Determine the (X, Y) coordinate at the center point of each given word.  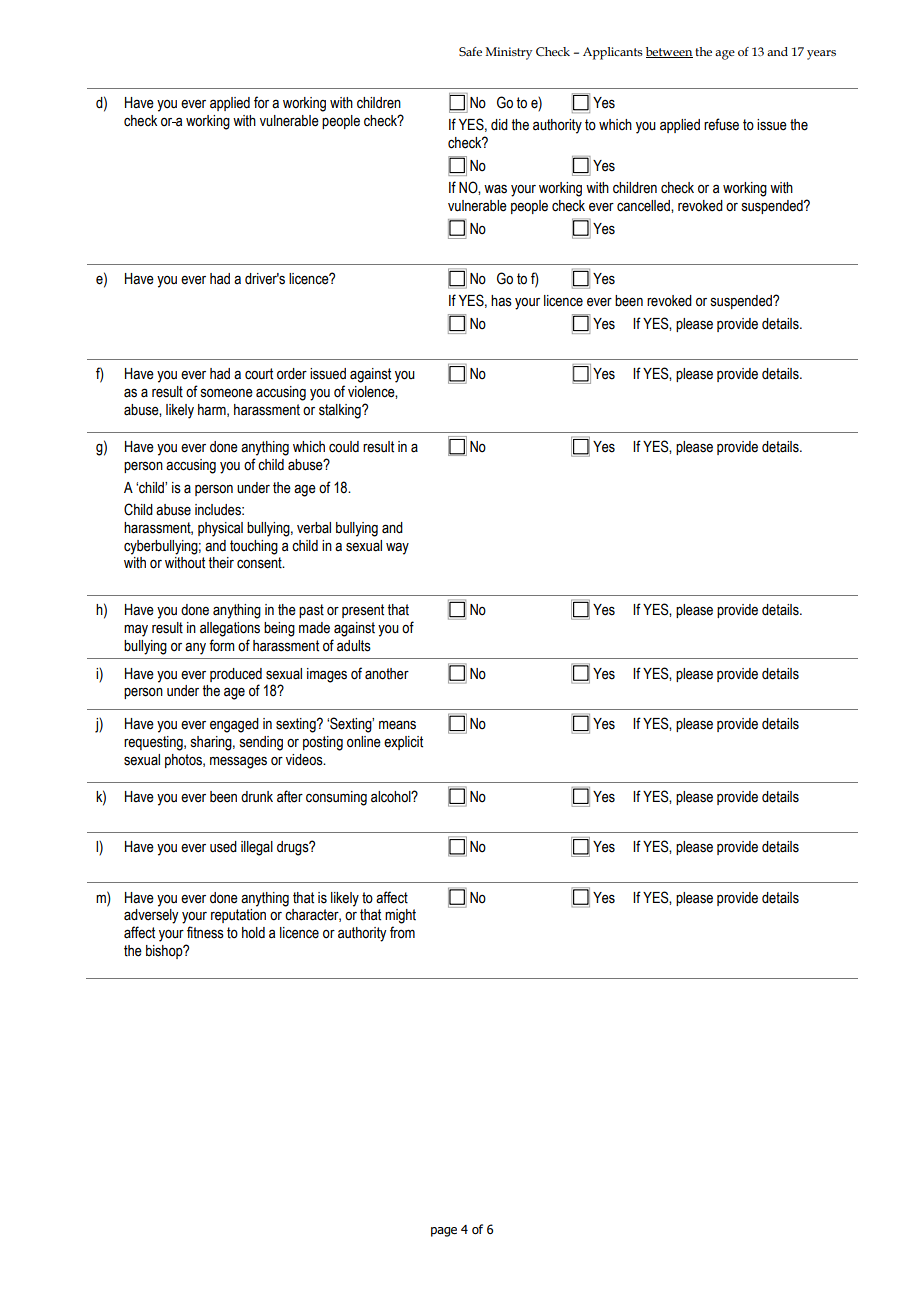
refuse (721, 124)
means (397, 725)
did (499, 124)
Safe (470, 51)
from (402, 932)
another (387, 674)
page (444, 1232)
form (221, 645)
